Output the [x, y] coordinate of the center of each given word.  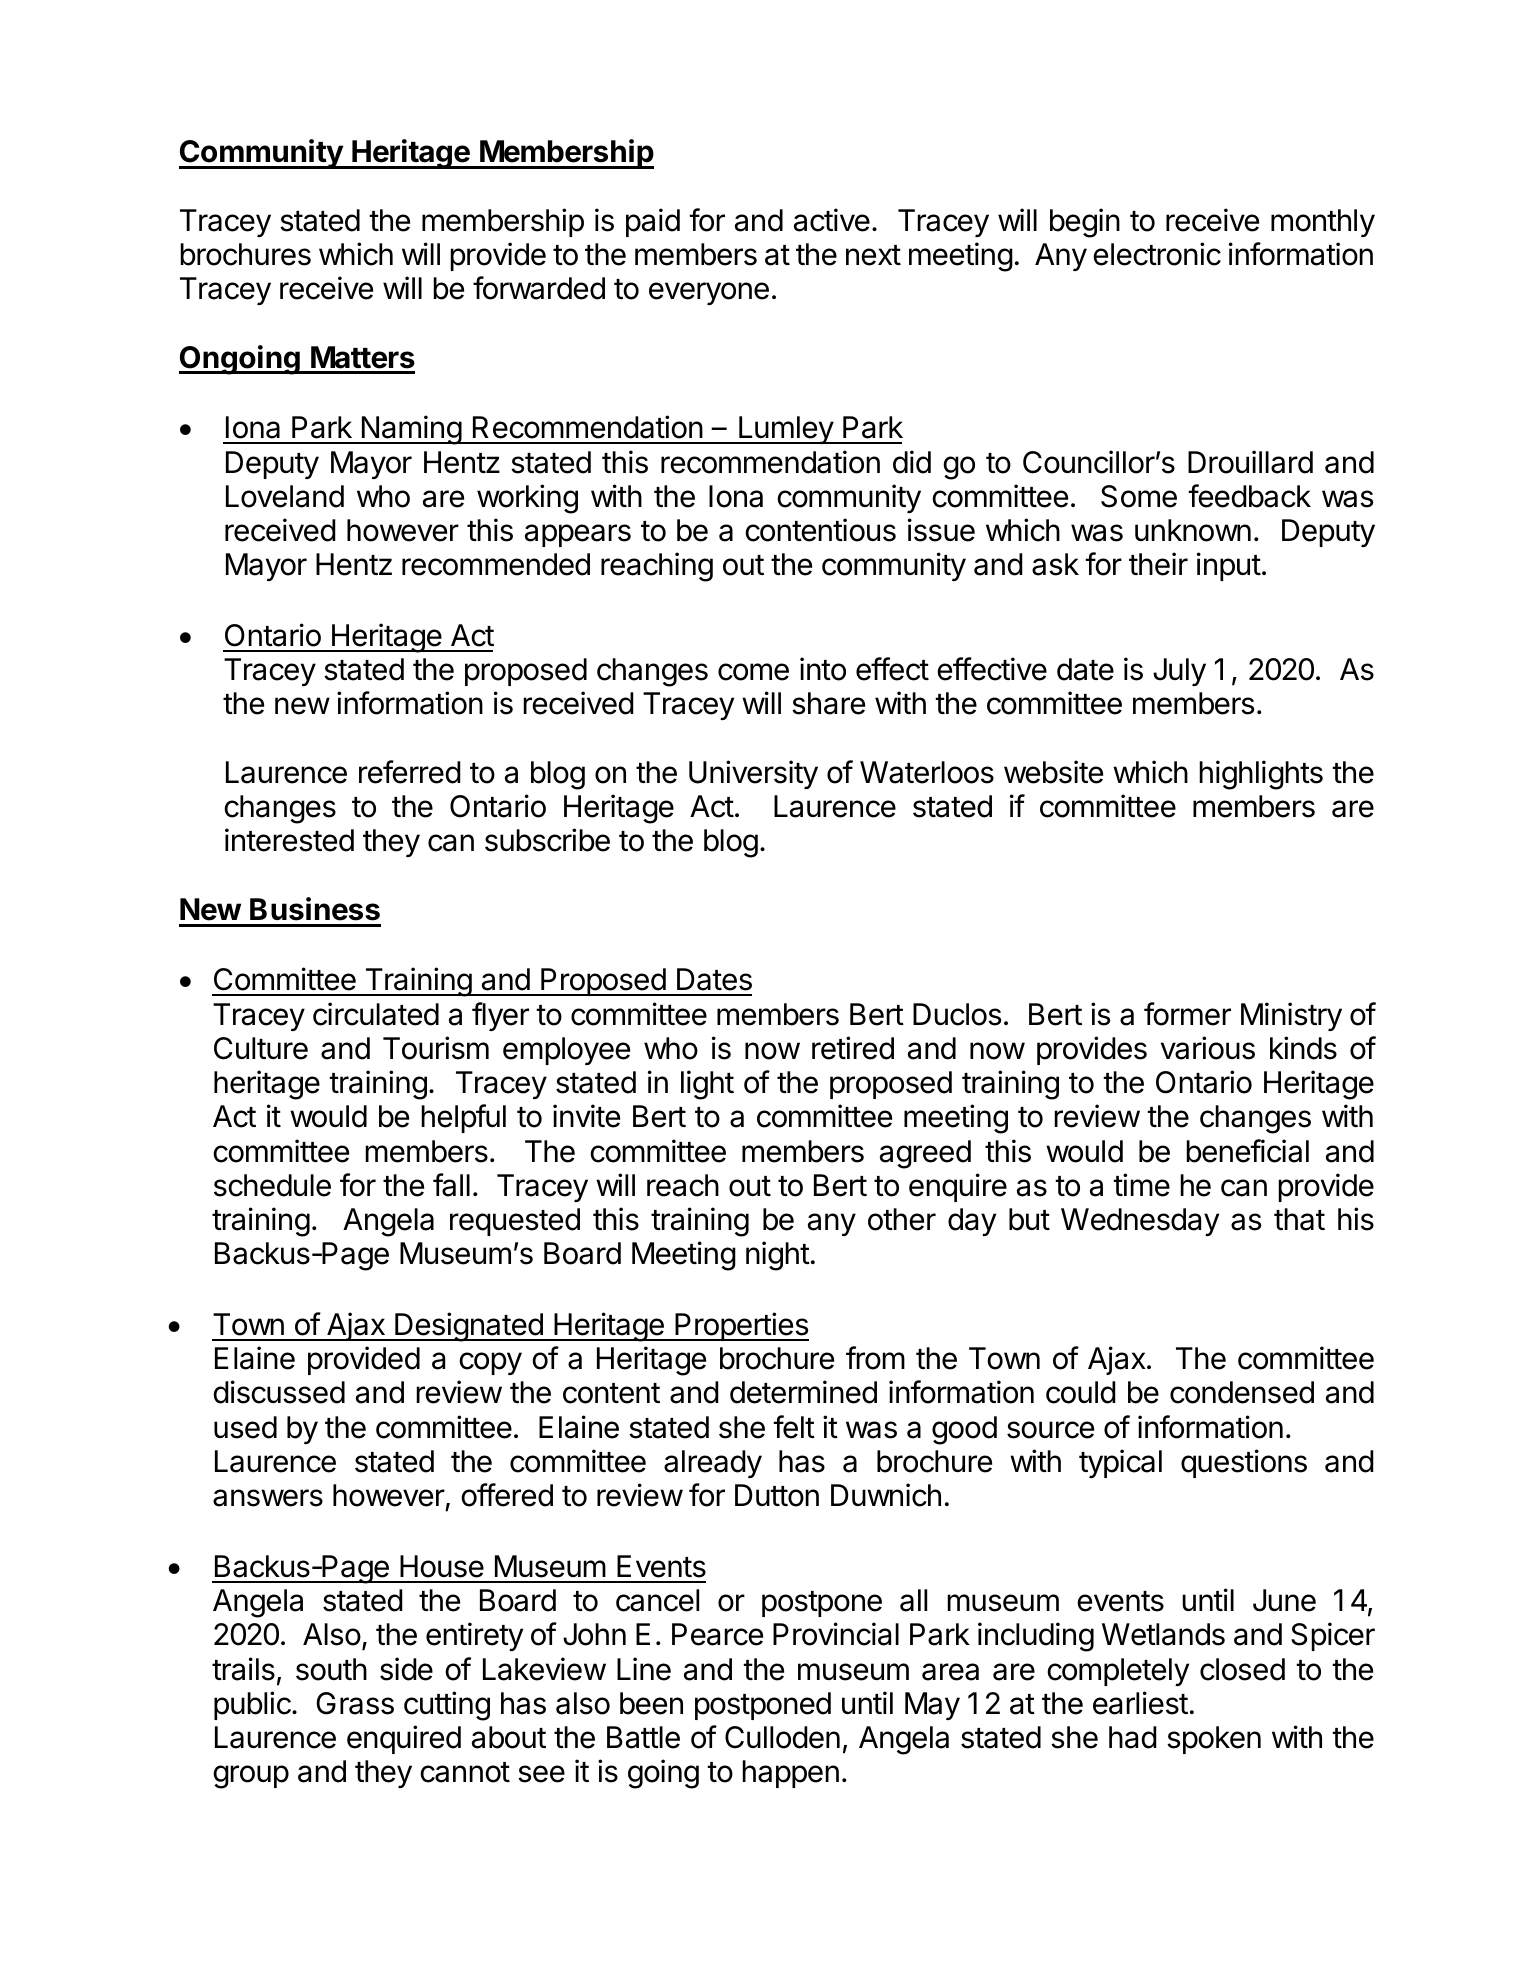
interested [289, 840]
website [1053, 772]
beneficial [1247, 1151]
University [753, 774]
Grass [355, 1703]
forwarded [539, 288]
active [832, 220]
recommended [496, 564]
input [1229, 566]
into [823, 669]
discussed [279, 1392]
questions [1244, 1463]
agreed [925, 1154]
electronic [1157, 254]
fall [451, 1185]
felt [794, 1427]
